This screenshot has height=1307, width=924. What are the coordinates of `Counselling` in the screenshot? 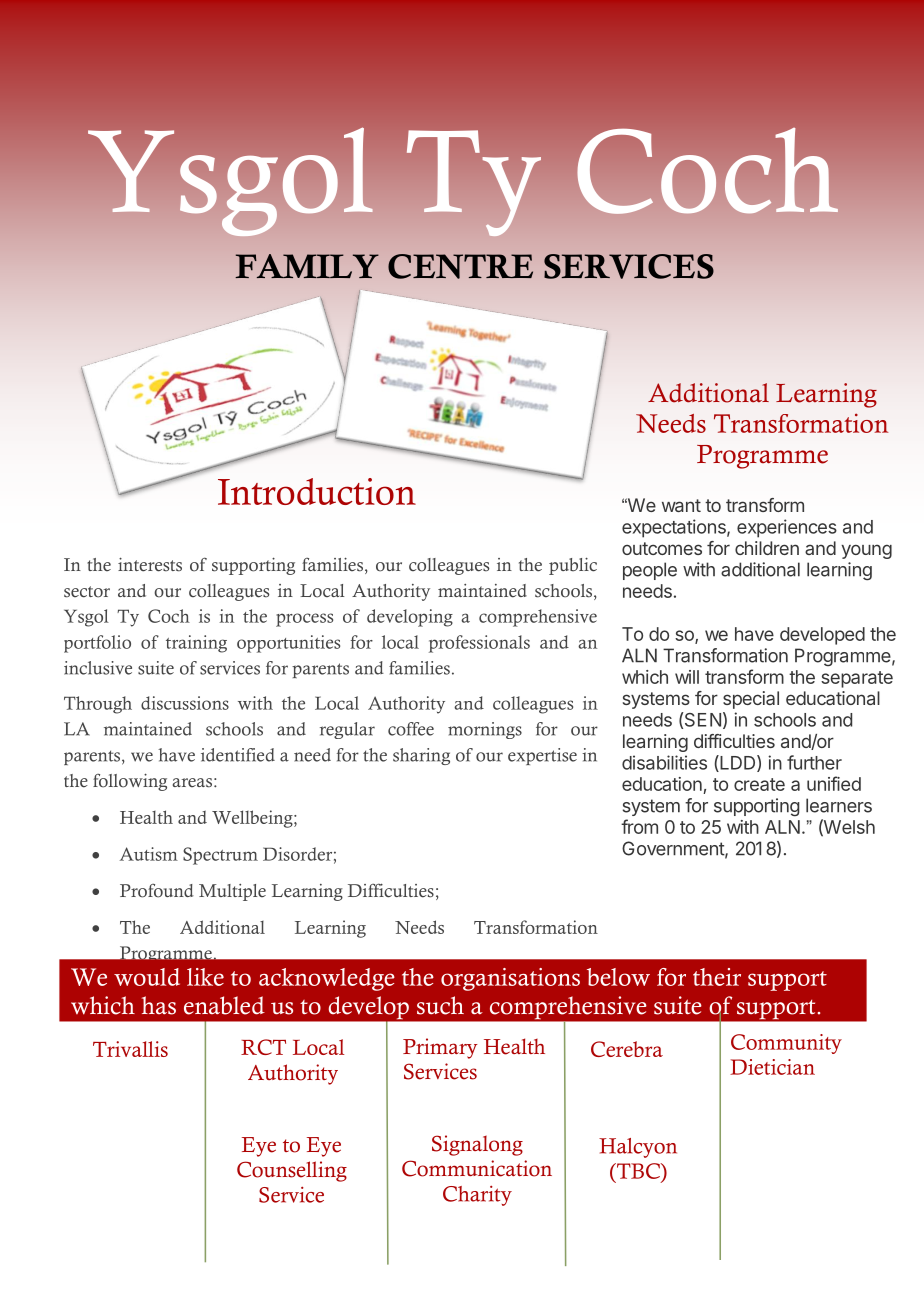 It's located at (292, 1171).
